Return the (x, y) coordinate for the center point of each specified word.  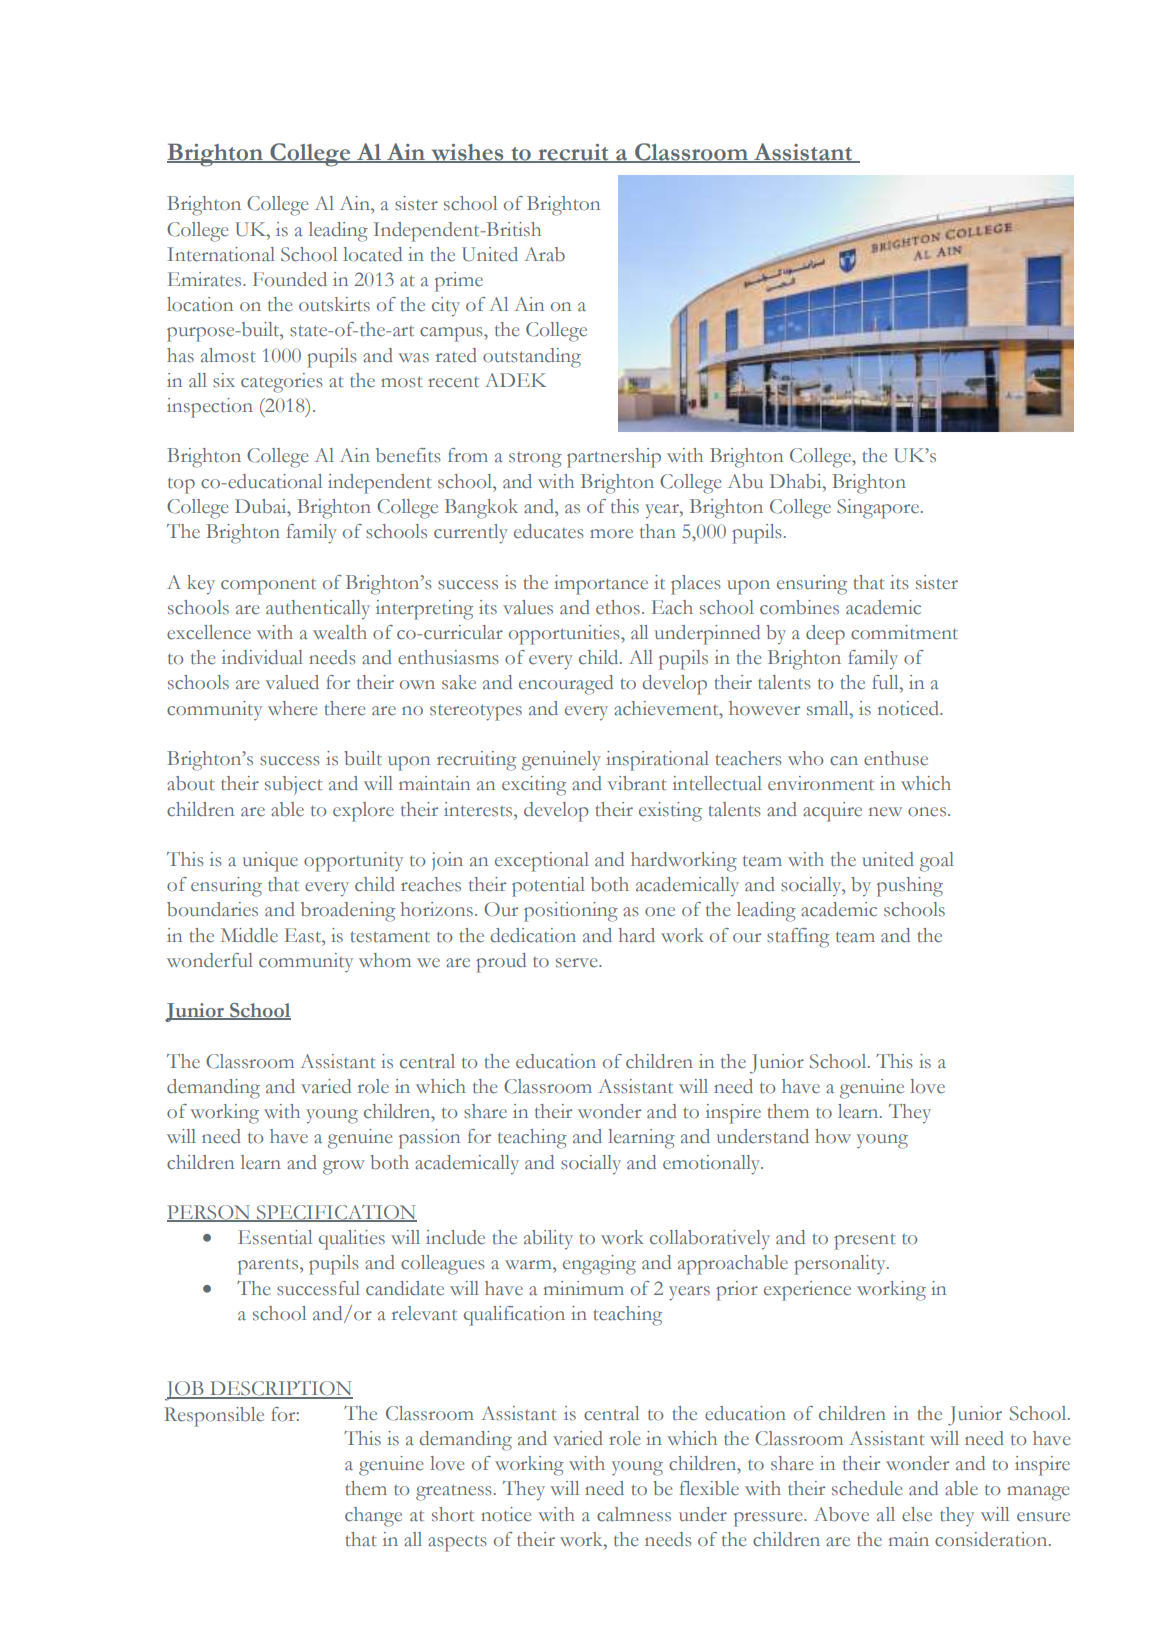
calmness (634, 1514)
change (373, 1517)
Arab (544, 254)
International (221, 254)
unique (270, 862)
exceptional (542, 862)
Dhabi (797, 481)
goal (937, 862)
